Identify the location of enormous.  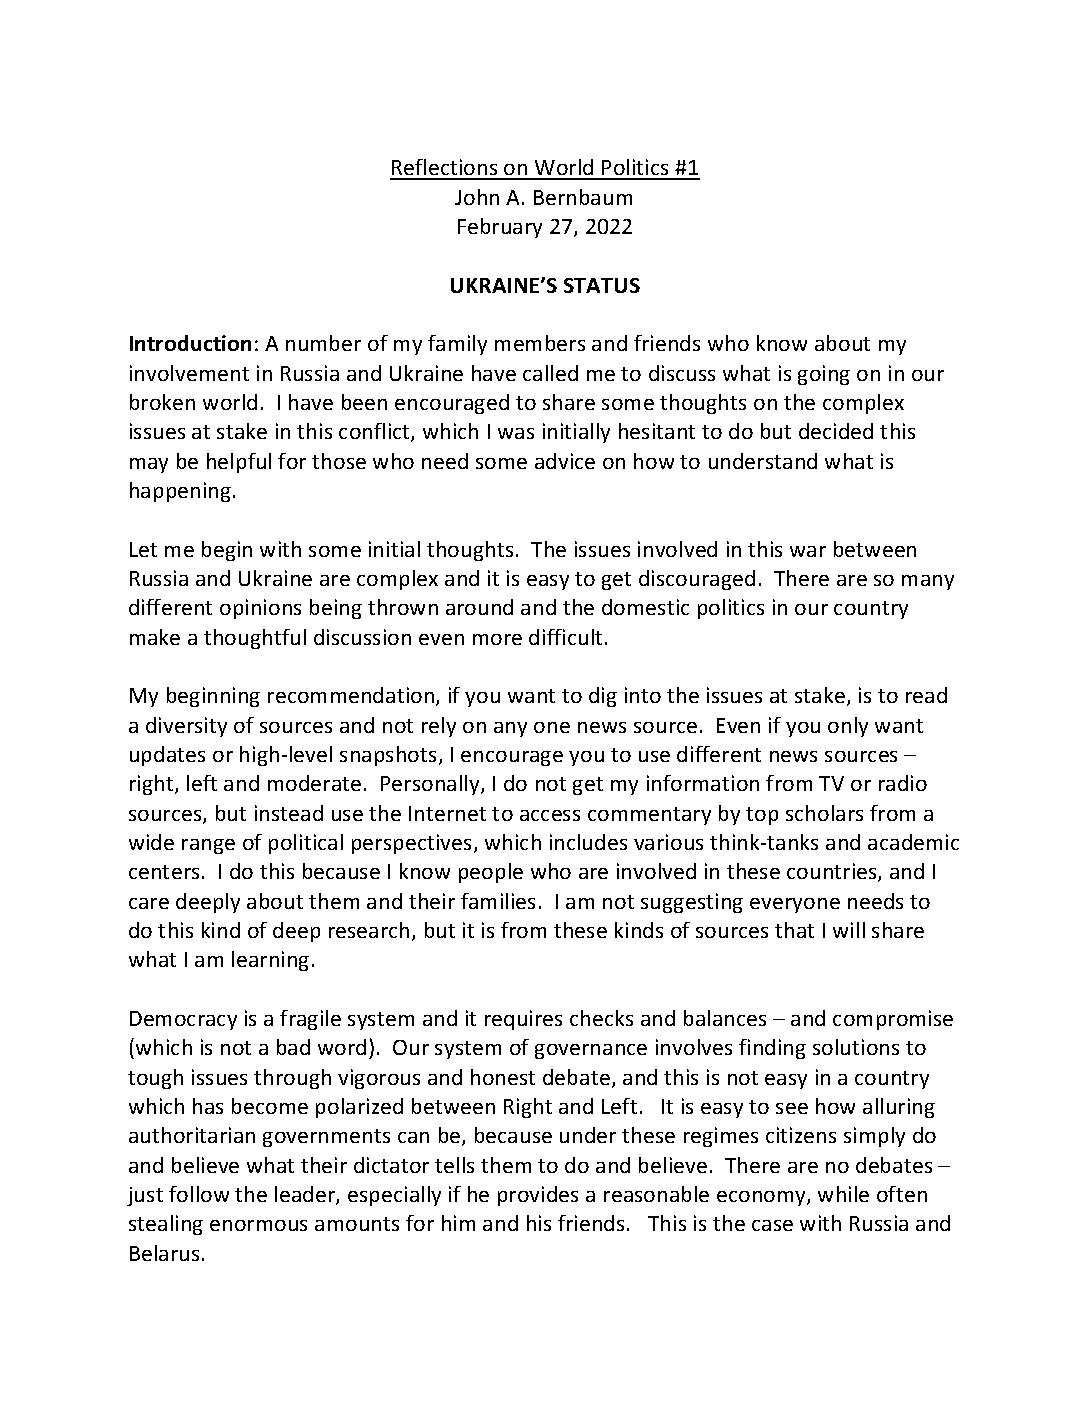
(258, 1225).
